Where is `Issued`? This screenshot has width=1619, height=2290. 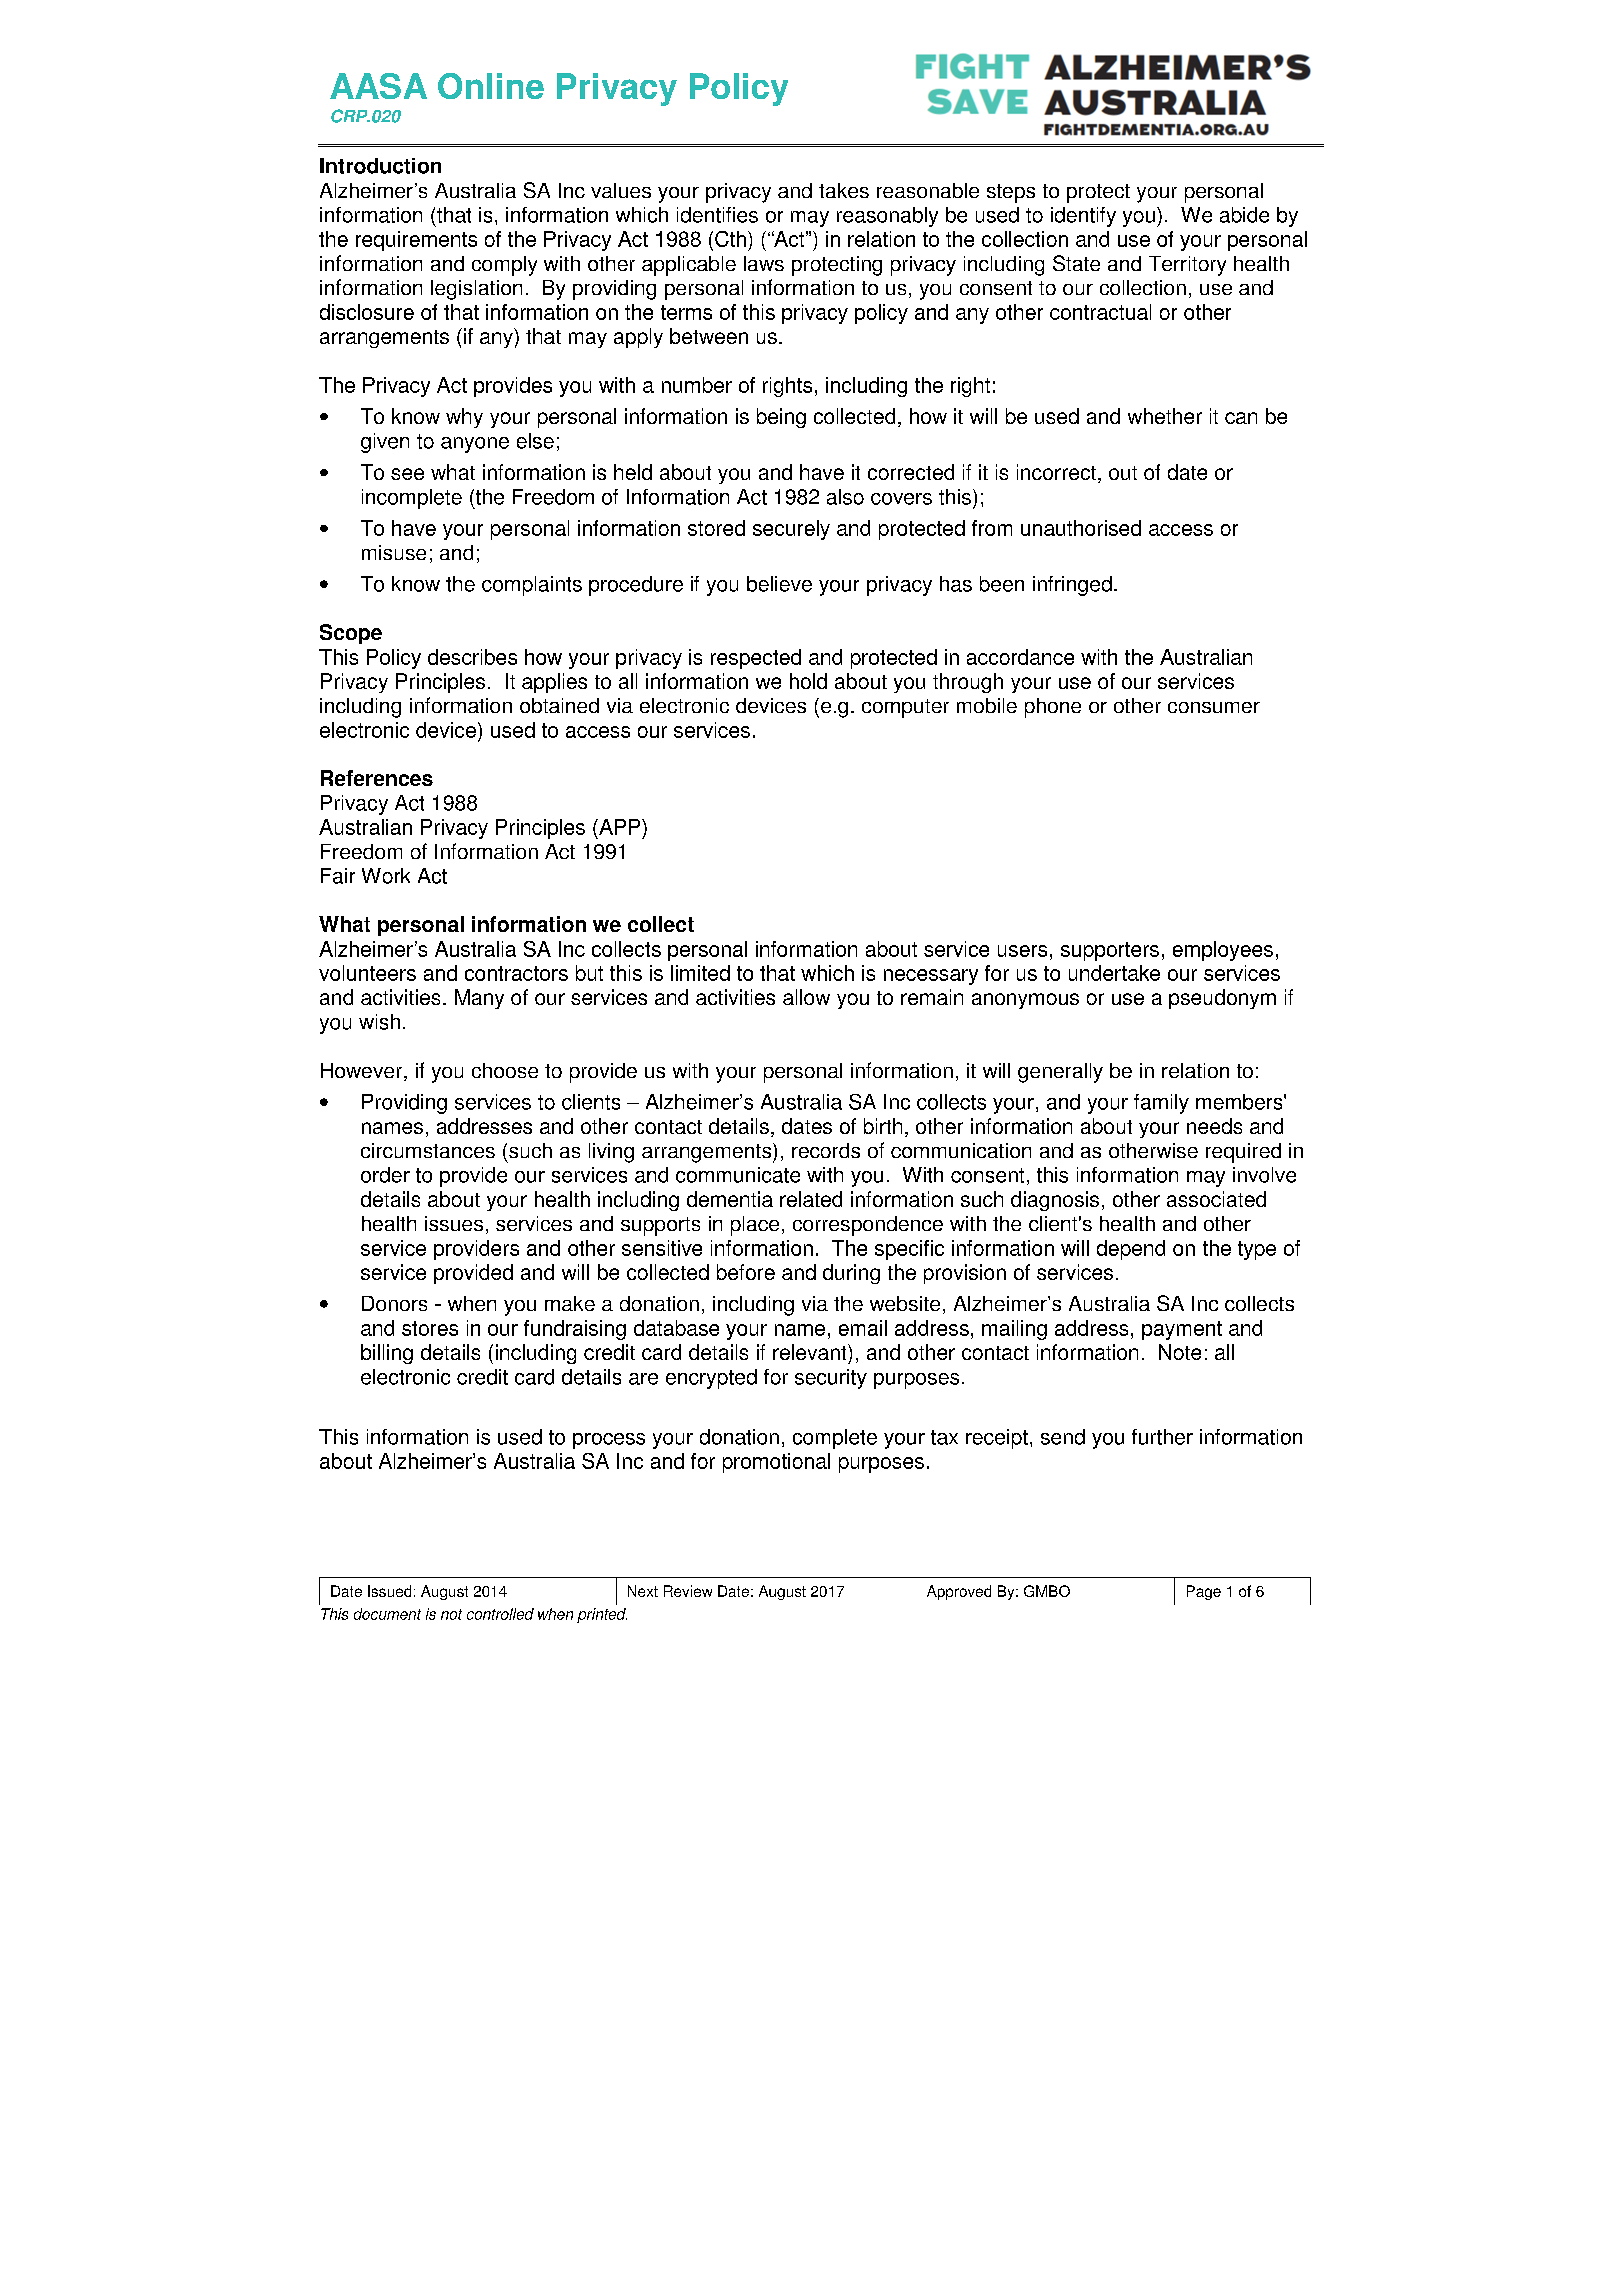 Issued is located at coordinates (389, 1591).
